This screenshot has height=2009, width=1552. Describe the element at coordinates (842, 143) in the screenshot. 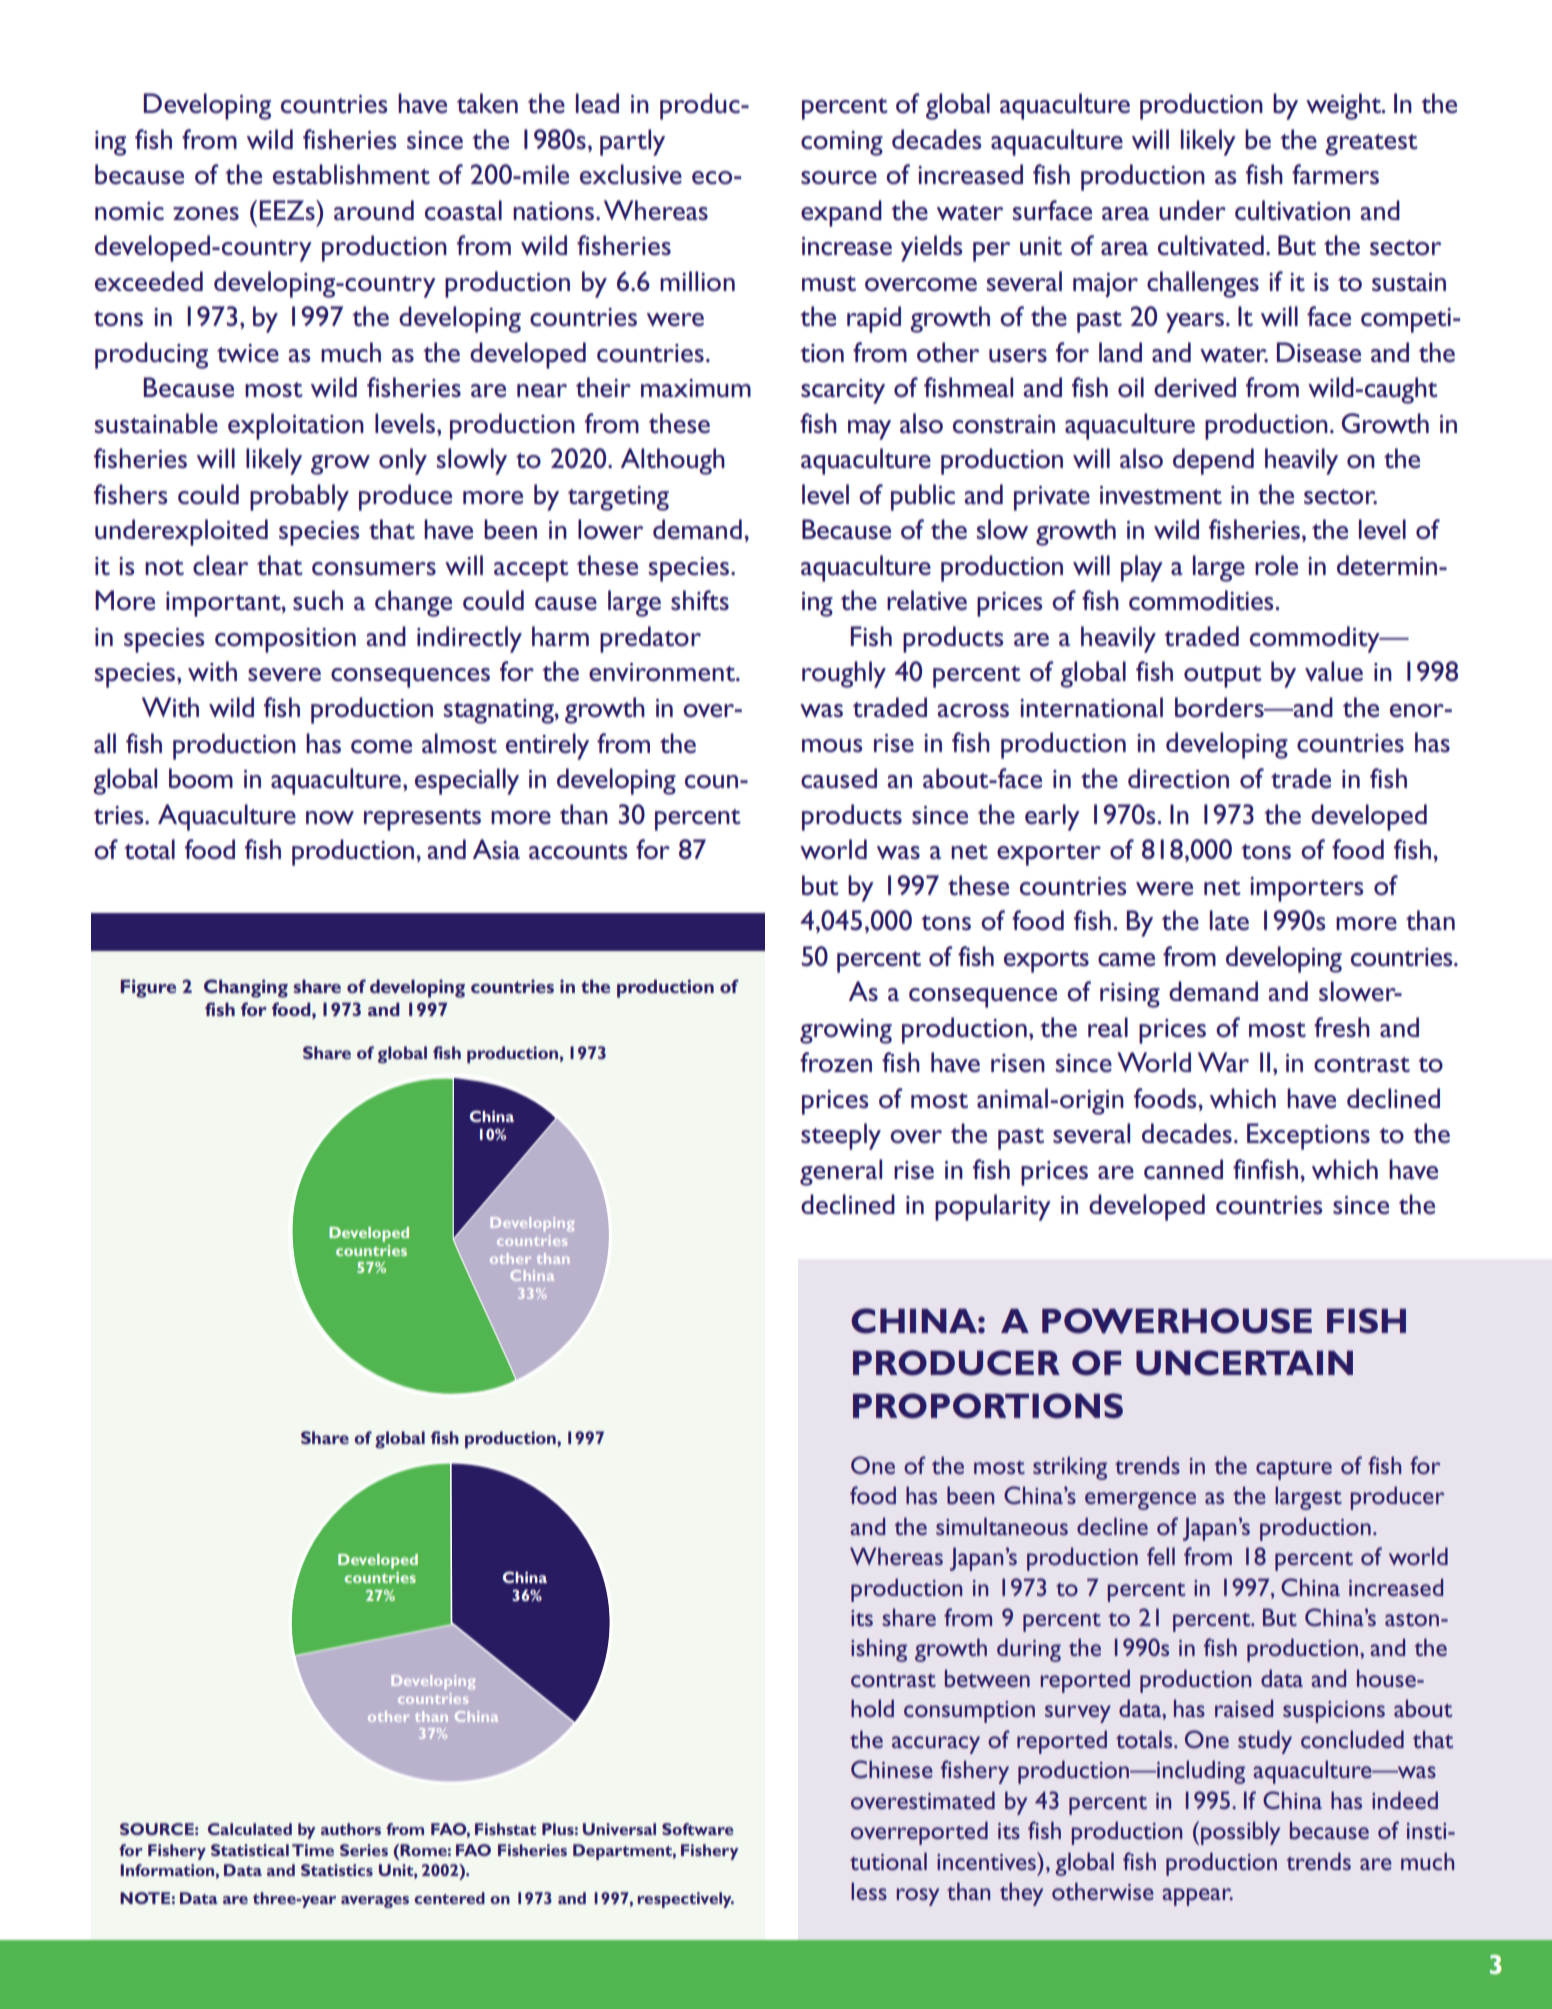

I see `coming` at that location.
